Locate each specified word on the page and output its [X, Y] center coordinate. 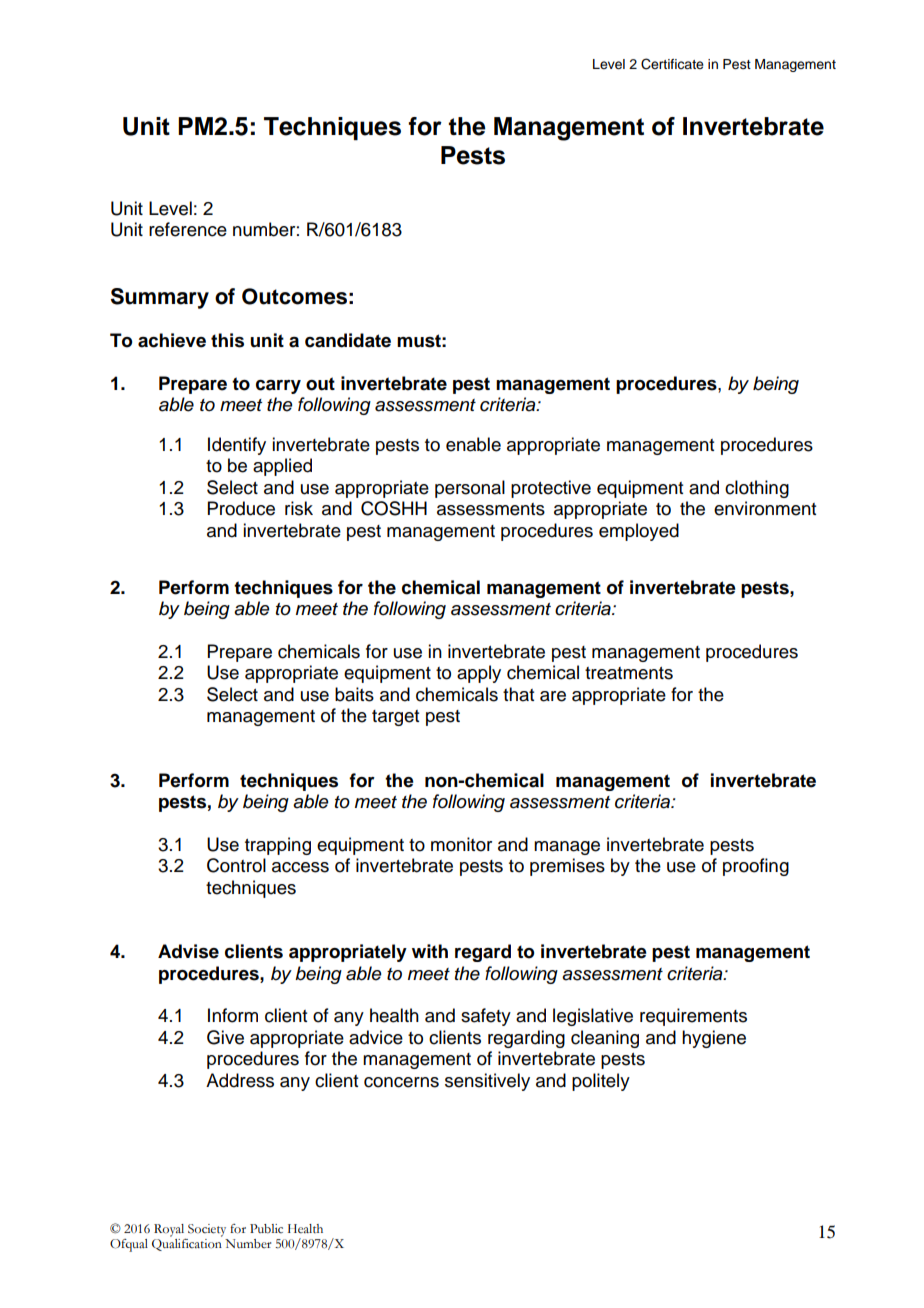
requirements [693, 1017]
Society [207, 1230]
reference [188, 229]
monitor [461, 844]
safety [486, 1017]
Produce [241, 508]
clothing [757, 489]
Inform [233, 1015]
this [227, 340]
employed [639, 532]
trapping [278, 846]
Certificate [672, 64]
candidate [348, 340]
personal [470, 489]
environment [765, 508]
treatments [629, 673]
